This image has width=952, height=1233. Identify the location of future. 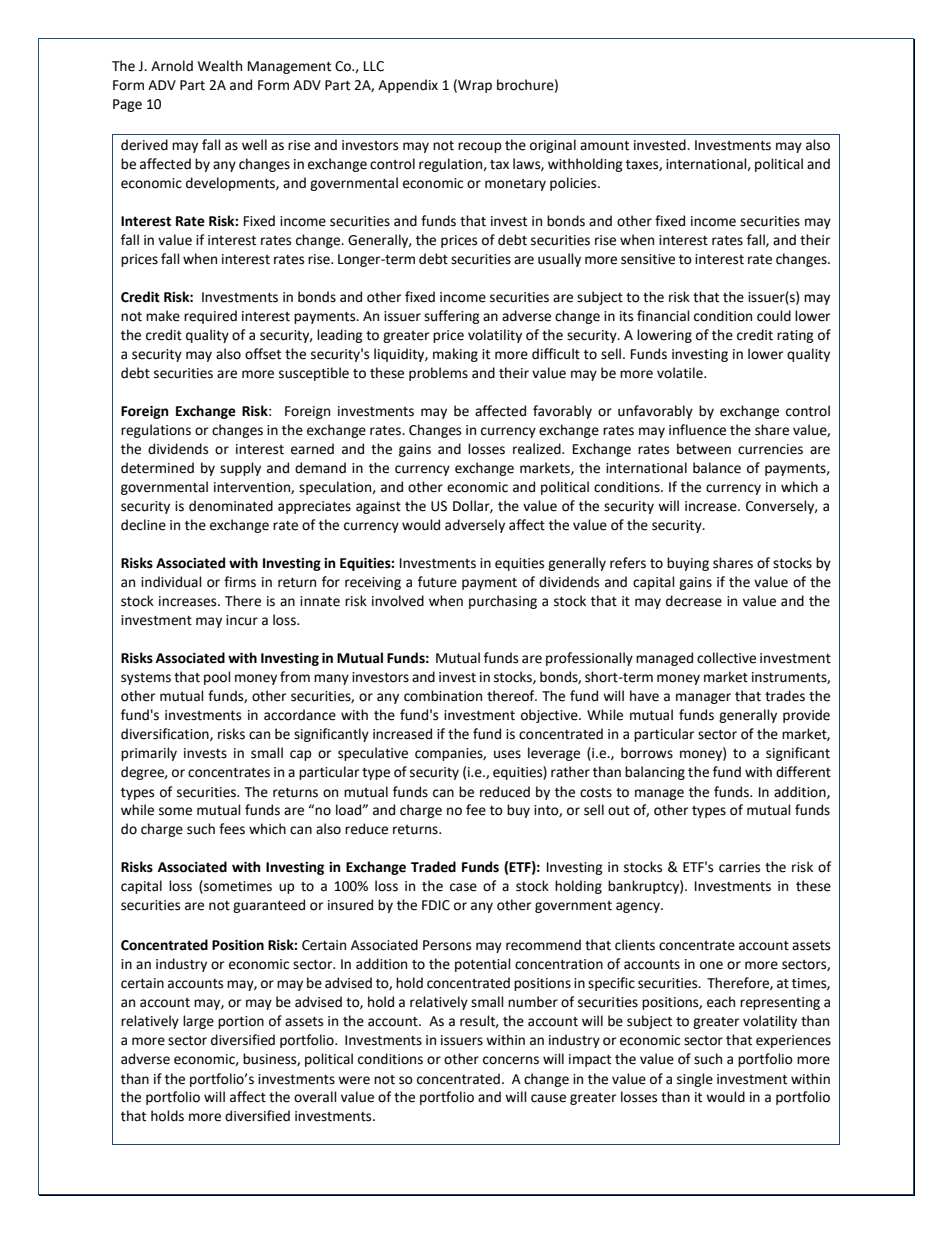
(437, 582).
